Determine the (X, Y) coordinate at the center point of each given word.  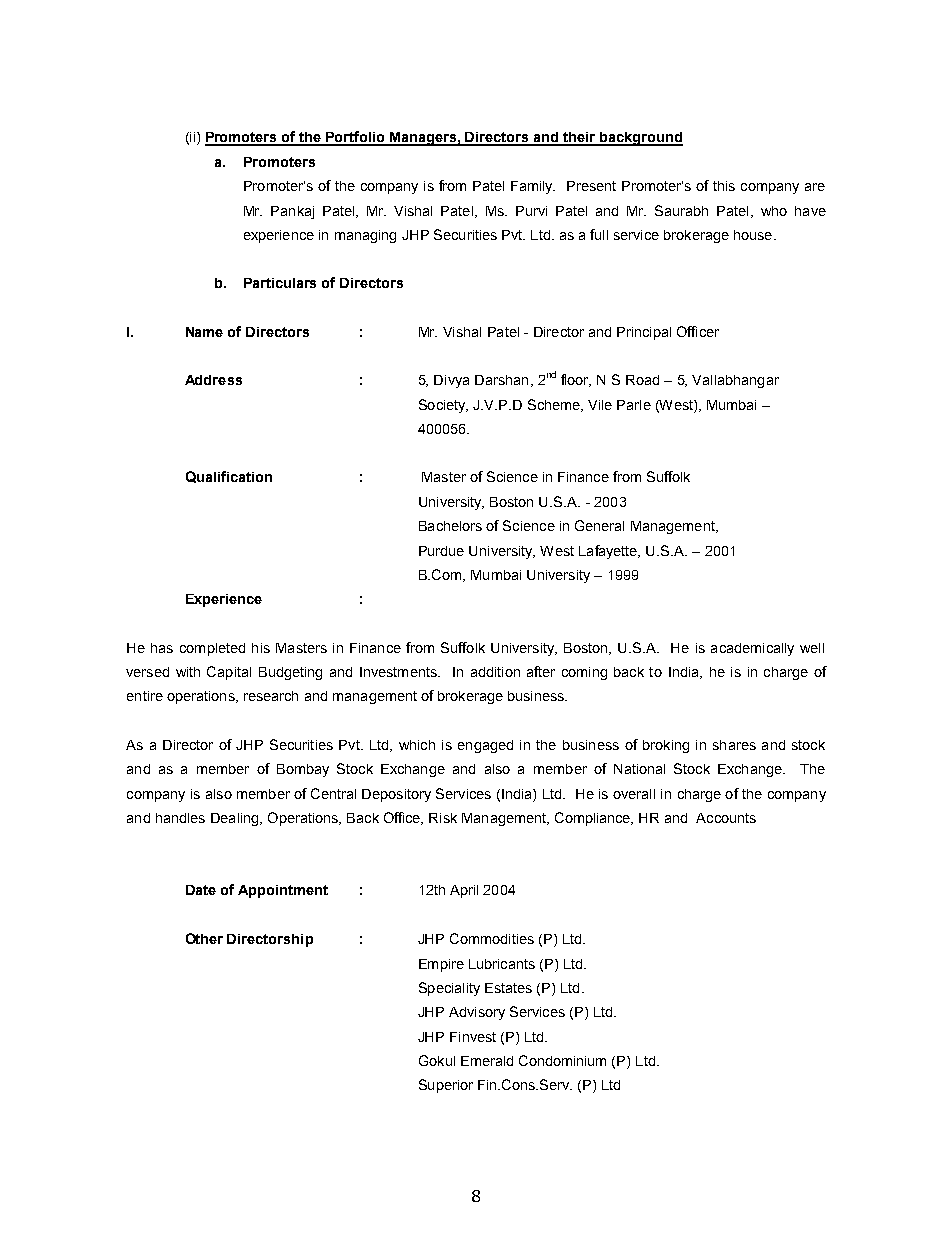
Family (533, 187)
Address (213, 380)
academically (752, 649)
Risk (443, 818)
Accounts (726, 818)
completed (212, 649)
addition (495, 672)
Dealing (236, 819)
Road (642, 380)
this (724, 186)
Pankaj (292, 212)
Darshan (501, 380)
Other (204, 938)
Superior (446, 1086)
